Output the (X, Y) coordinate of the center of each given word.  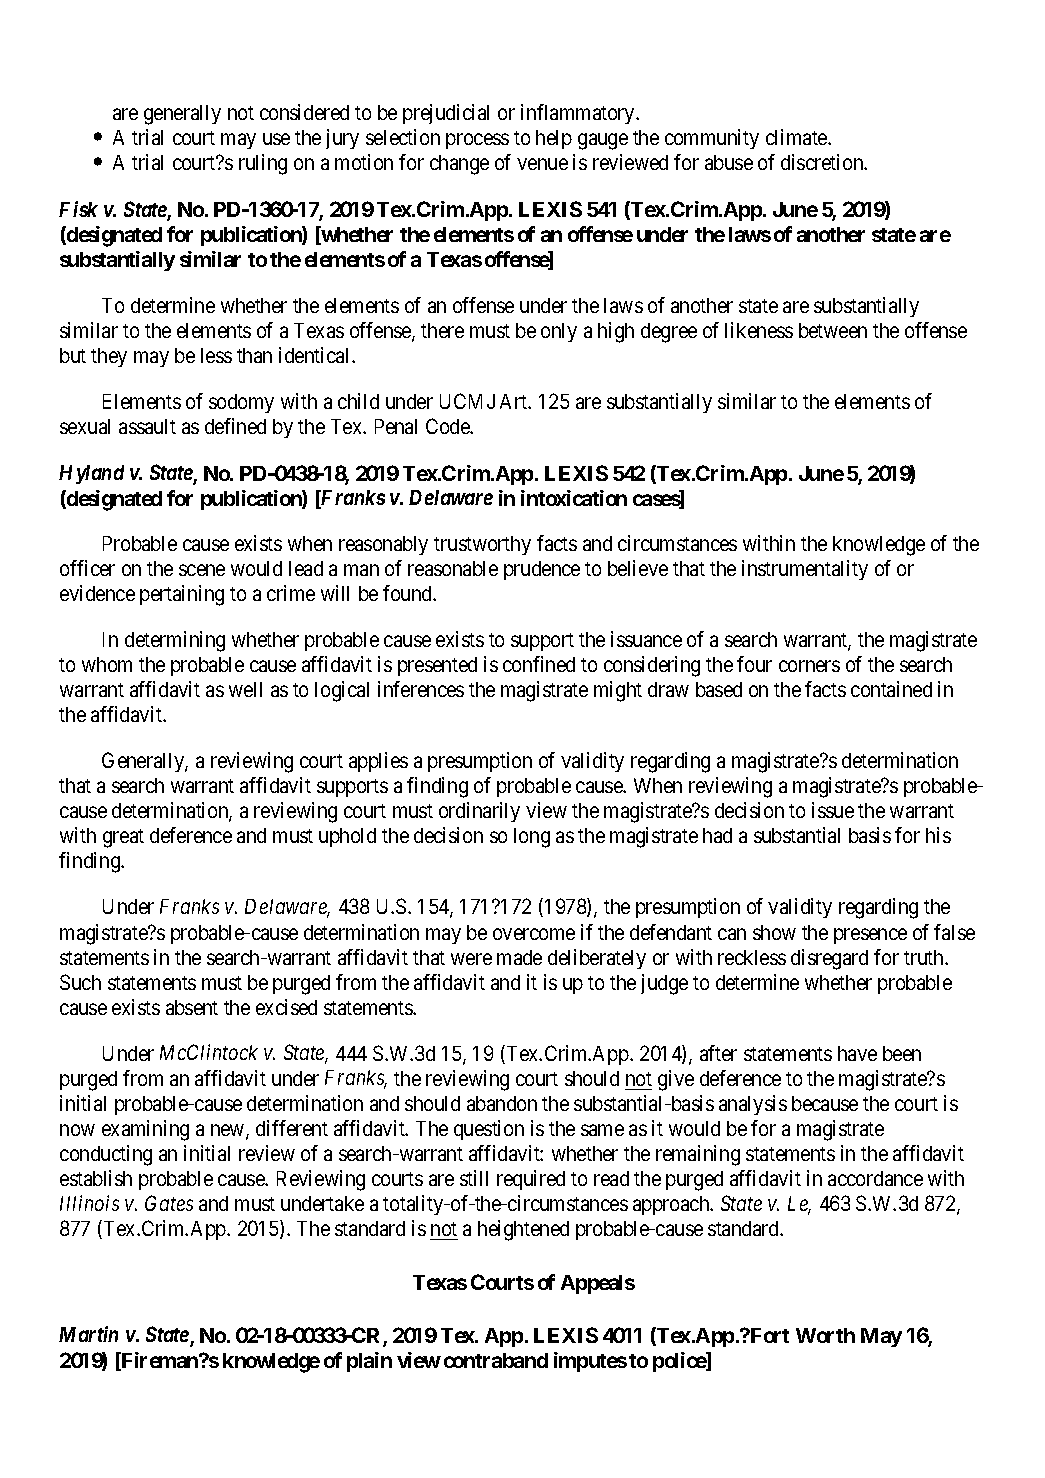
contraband (496, 1360)
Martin (88, 1334)
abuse (729, 162)
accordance (875, 1178)
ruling (263, 164)
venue (543, 164)
